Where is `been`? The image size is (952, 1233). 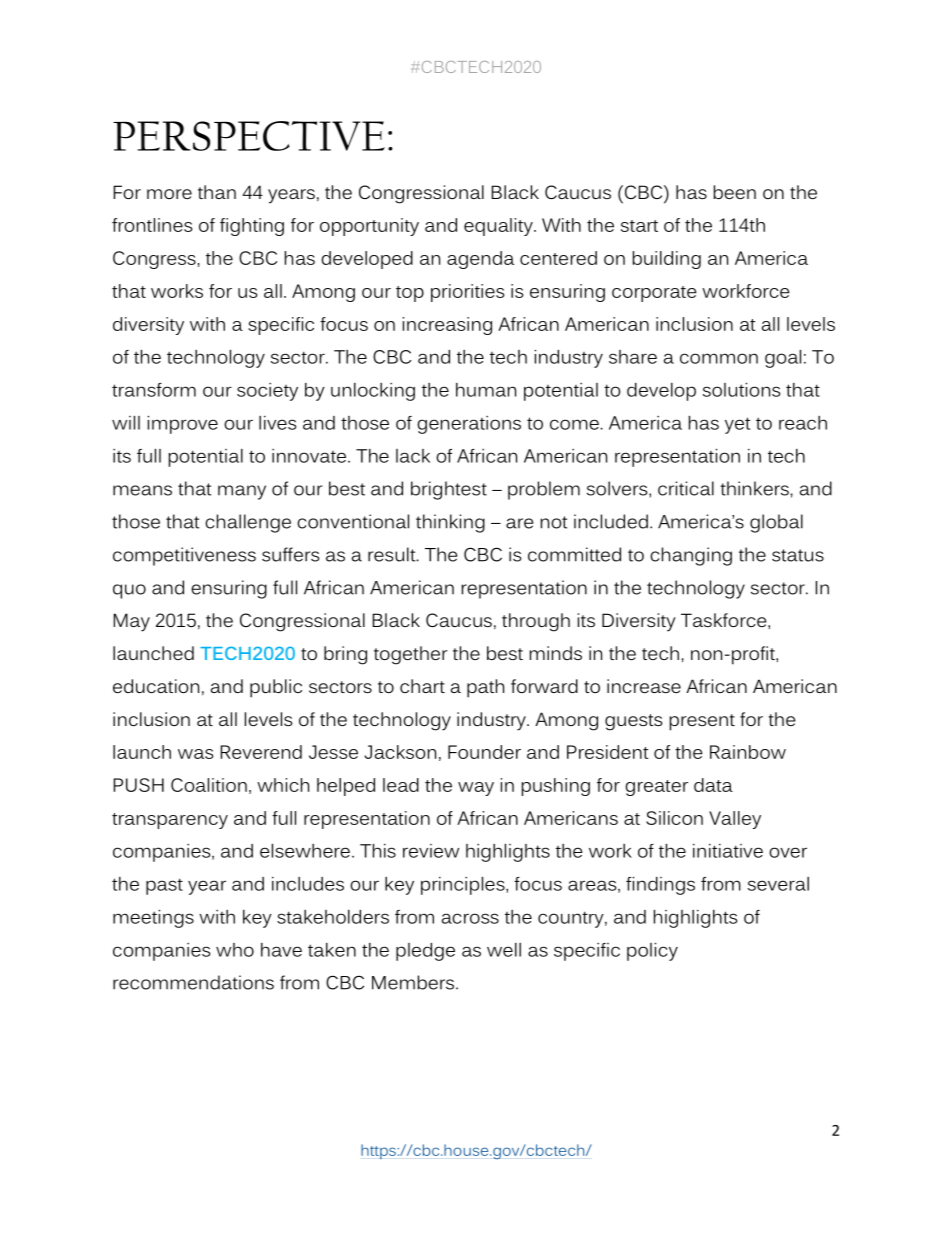
been is located at coordinates (734, 192).
